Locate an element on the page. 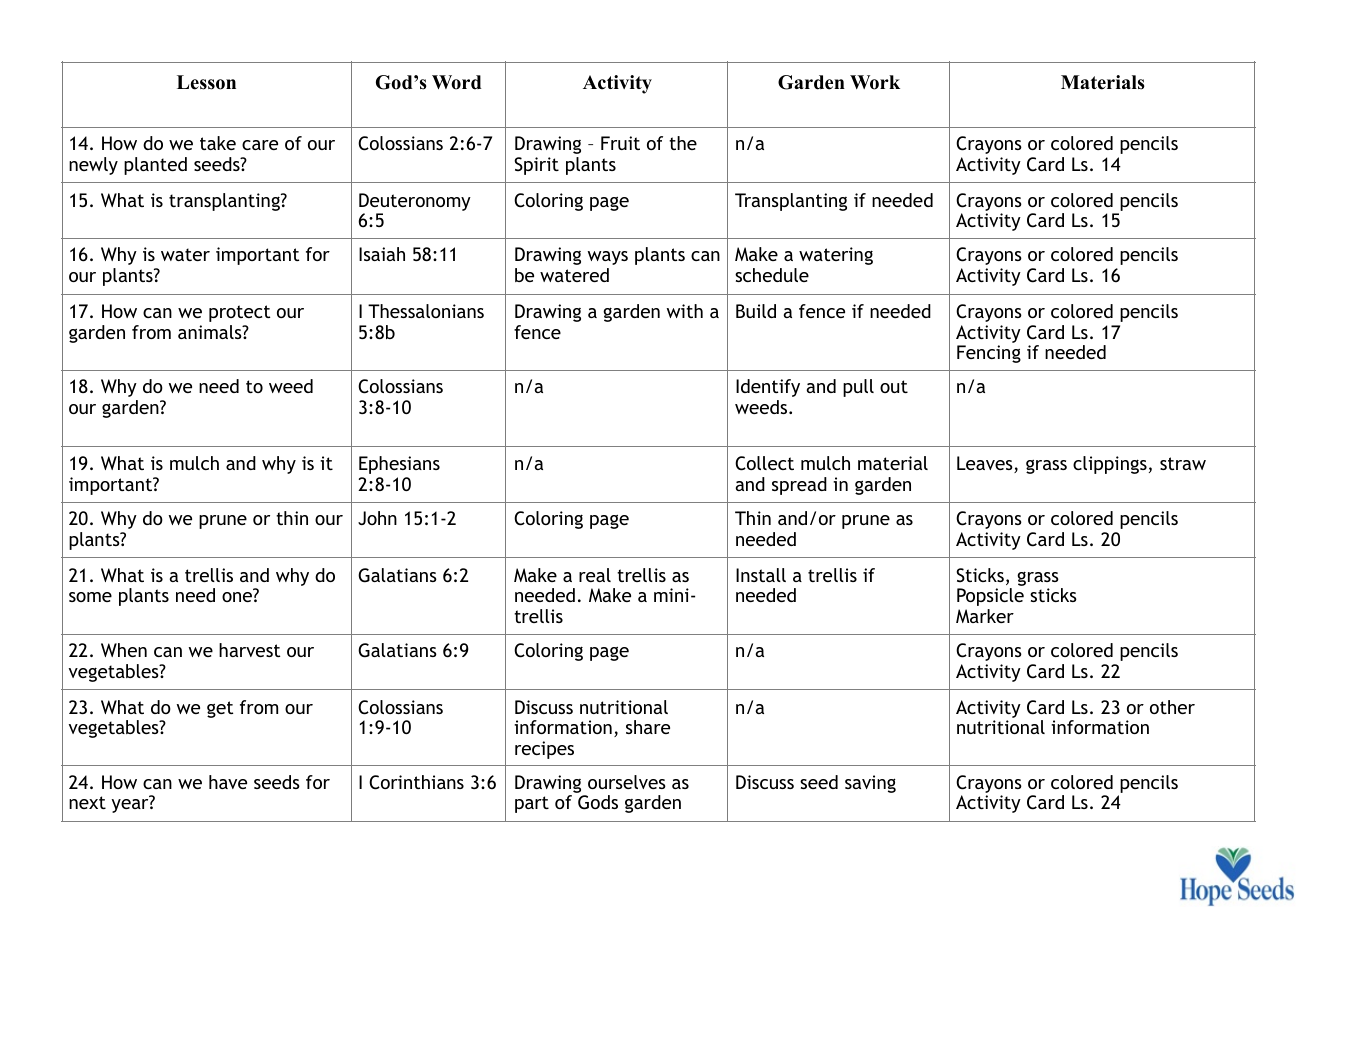 The height and width of the page is (1048, 1357). Lesson is located at coordinates (206, 82).
